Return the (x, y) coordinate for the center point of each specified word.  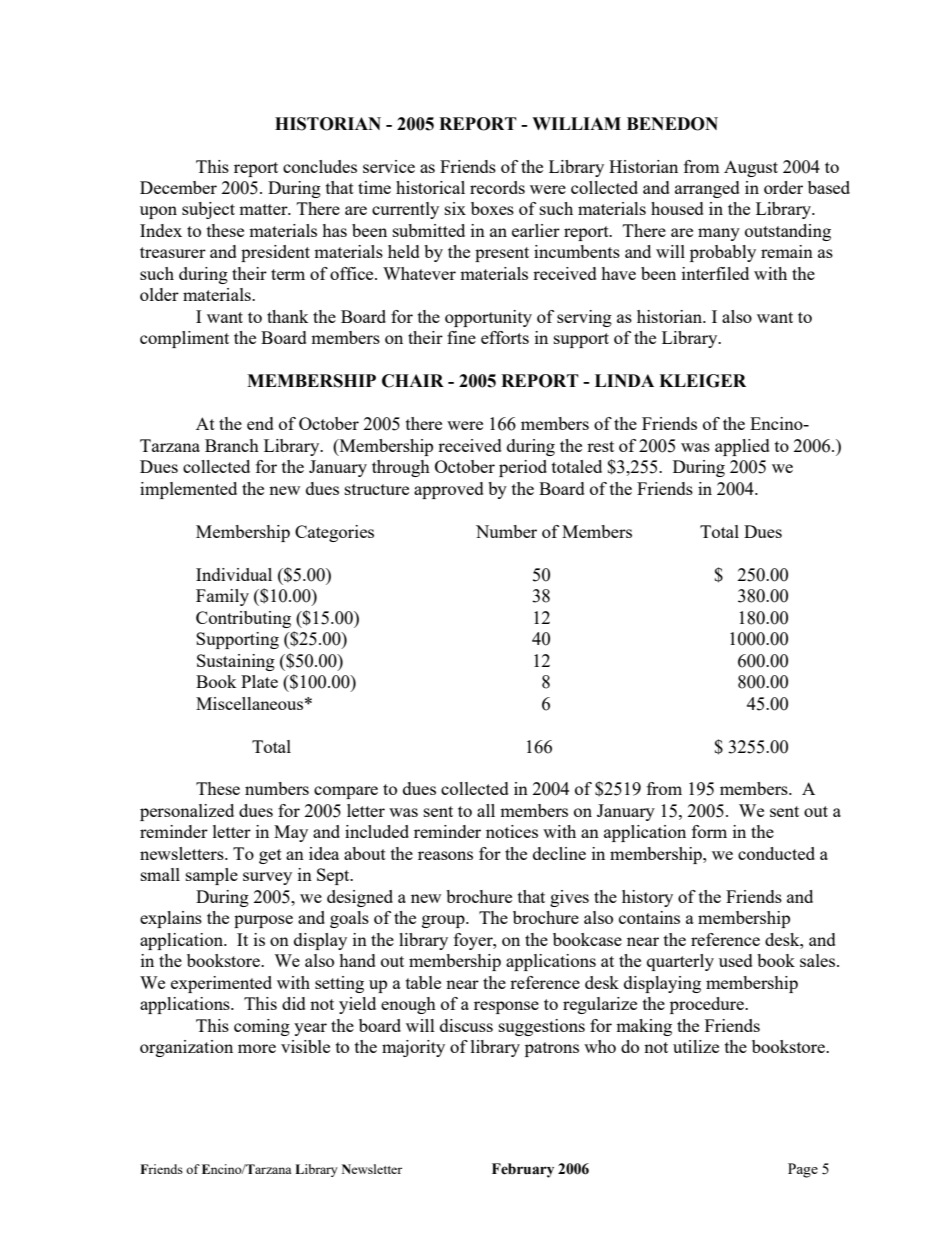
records (497, 187)
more (257, 1048)
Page (803, 1170)
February (523, 1170)
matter (264, 209)
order (783, 187)
